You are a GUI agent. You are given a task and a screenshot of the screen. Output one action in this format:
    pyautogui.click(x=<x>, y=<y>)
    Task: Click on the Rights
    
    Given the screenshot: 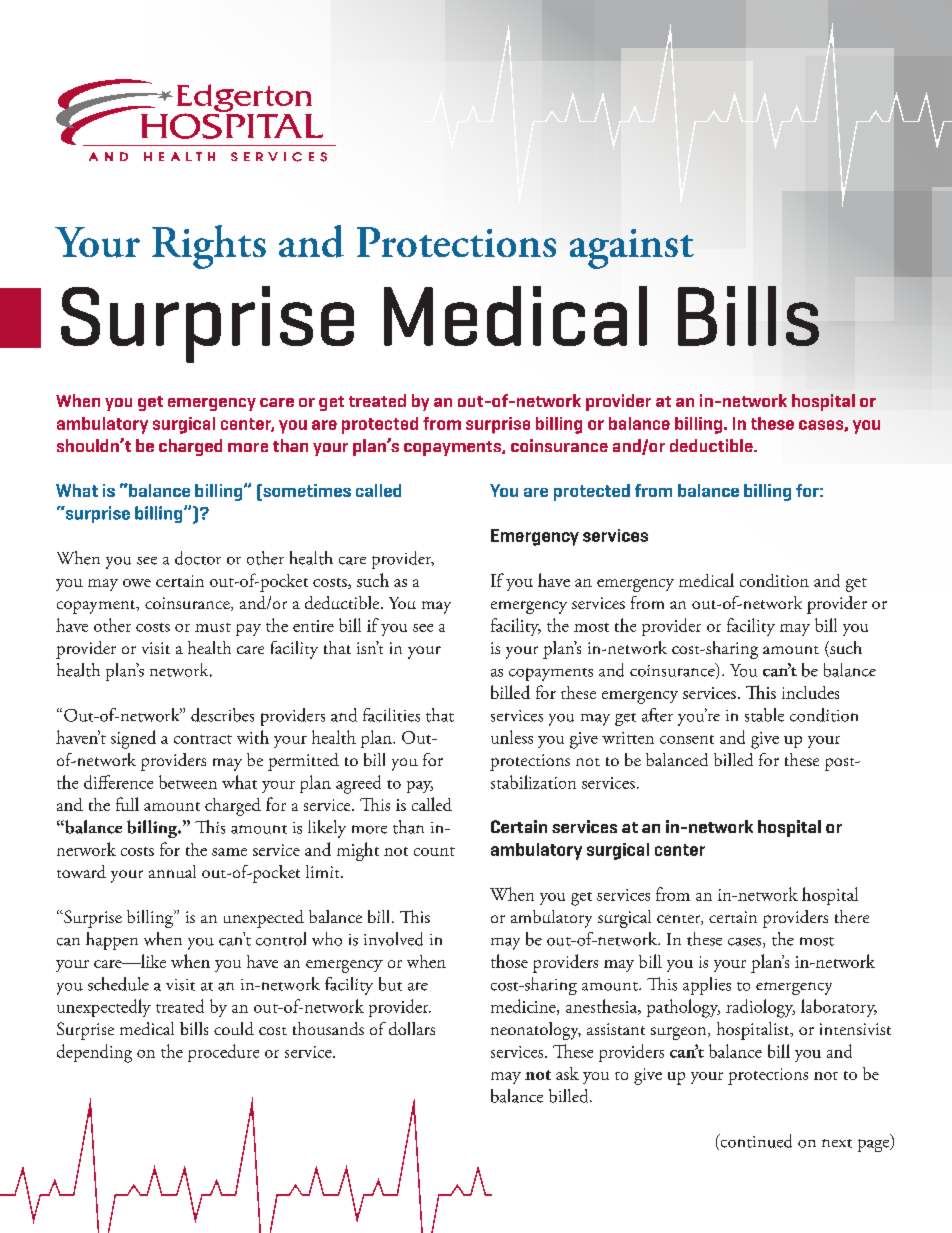 What is the action you would take?
    pyautogui.click(x=209, y=247)
